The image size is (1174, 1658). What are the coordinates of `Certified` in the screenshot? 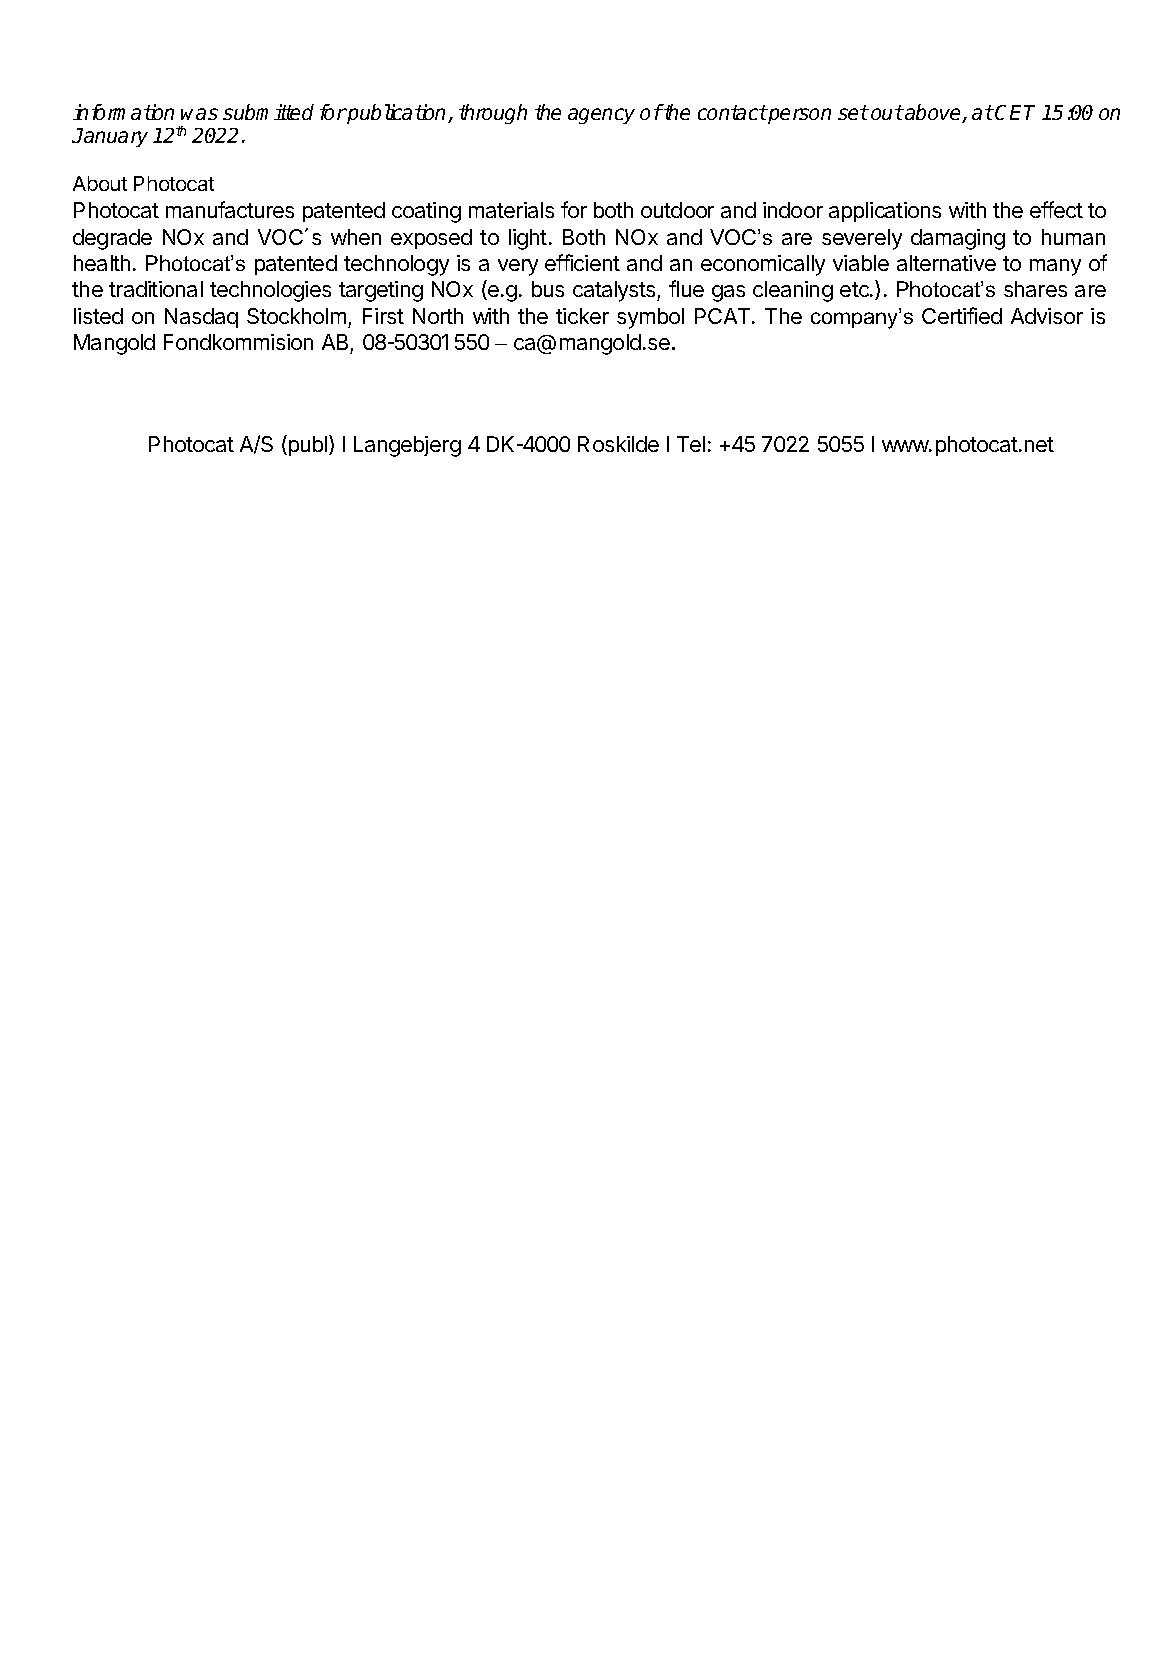 It's located at (962, 315).
